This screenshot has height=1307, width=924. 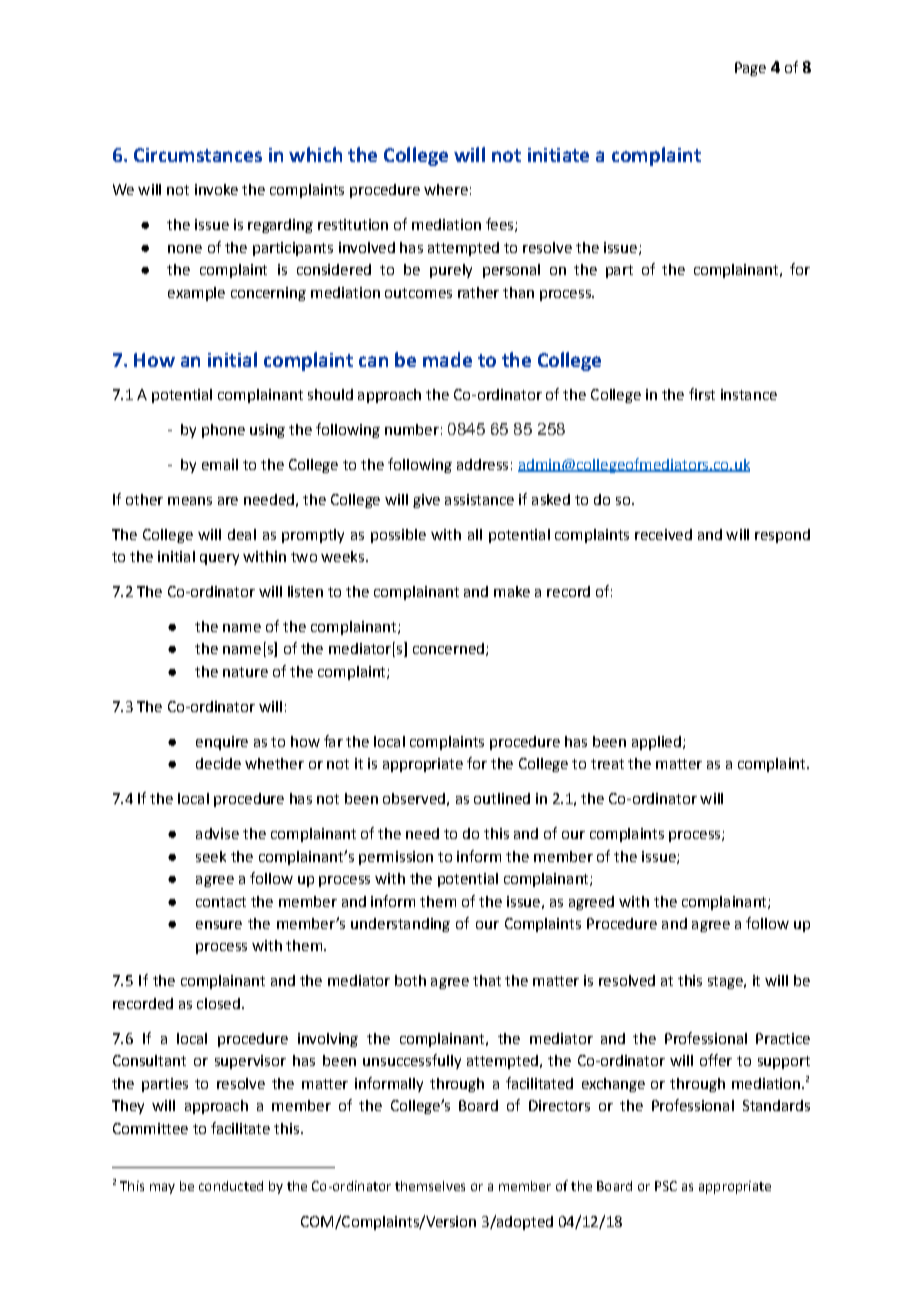 What do you see at coordinates (663, 534) in the screenshot?
I see `received` at bounding box center [663, 534].
